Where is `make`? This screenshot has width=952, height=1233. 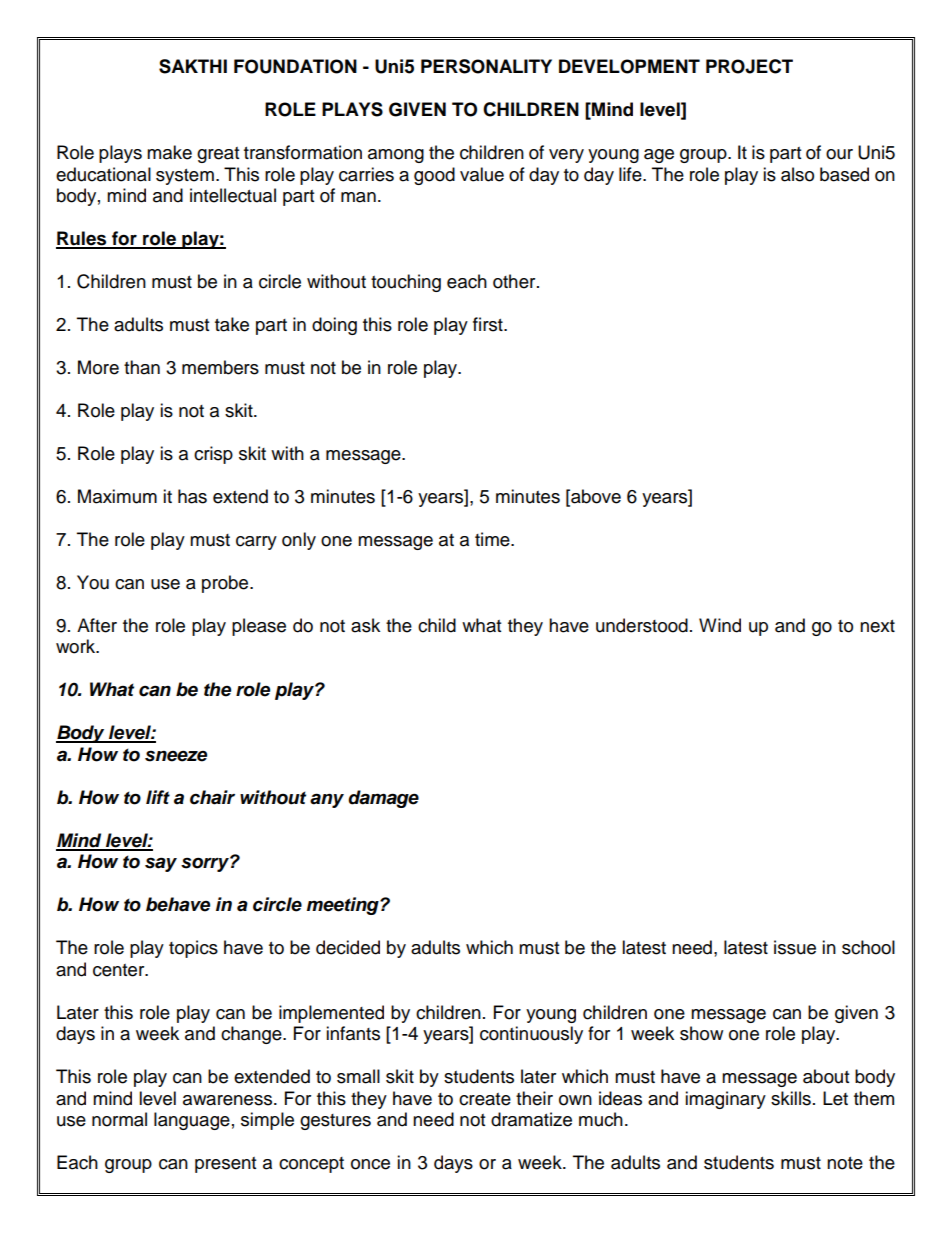
make is located at coordinates (169, 152).
